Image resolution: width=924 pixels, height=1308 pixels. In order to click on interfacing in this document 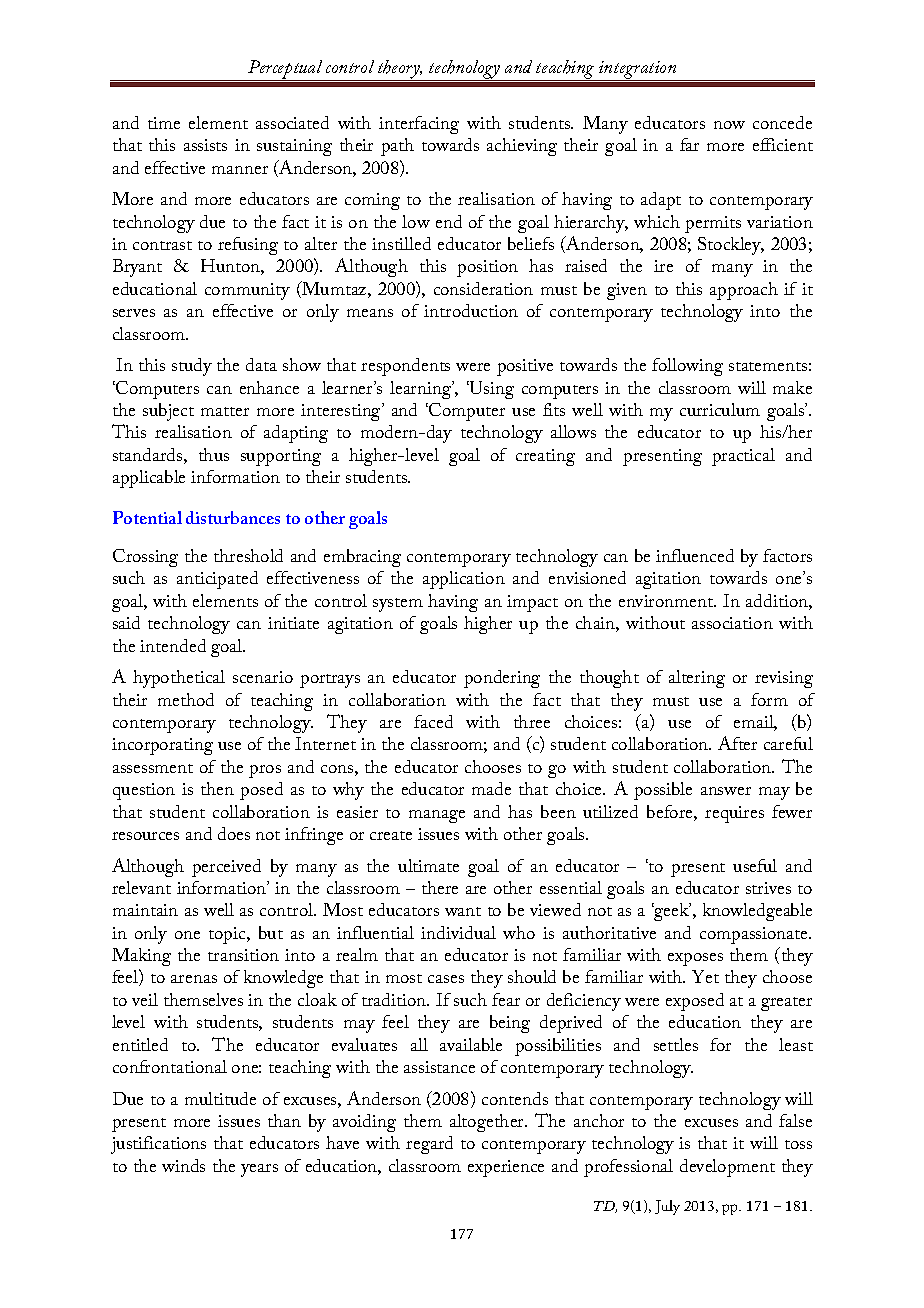, I will do `click(419, 125)`.
